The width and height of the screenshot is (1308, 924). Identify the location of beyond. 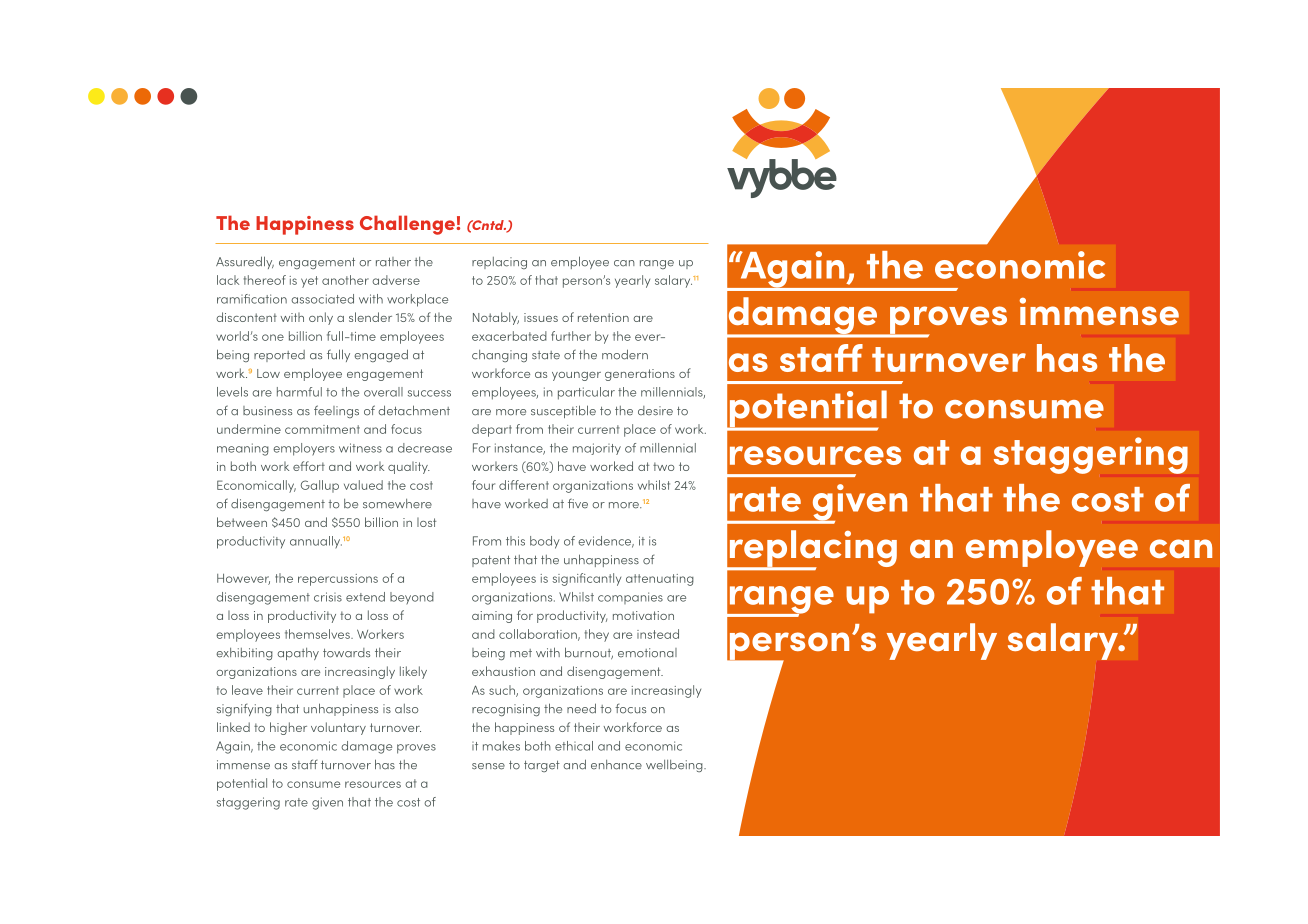
(412, 598).
